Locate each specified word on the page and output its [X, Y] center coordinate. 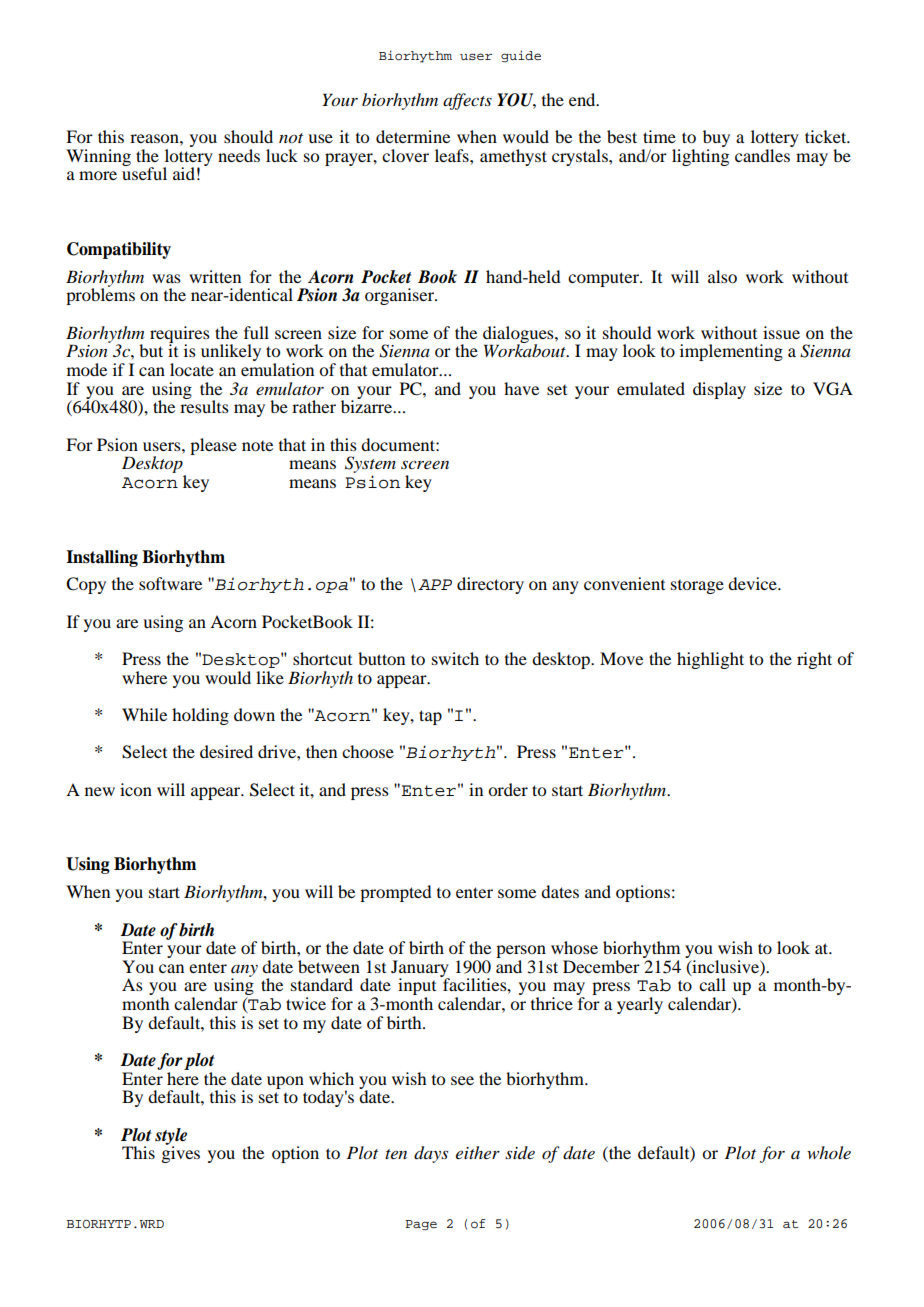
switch [455, 658]
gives [180, 1153]
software [170, 583]
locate [192, 369]
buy [716, 138]
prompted [395, 893]
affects [467, 101]
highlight [710, 660]
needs [239, 155]
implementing [731, 352]
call [712, 984]
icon [136, 789]
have [521, 388]
